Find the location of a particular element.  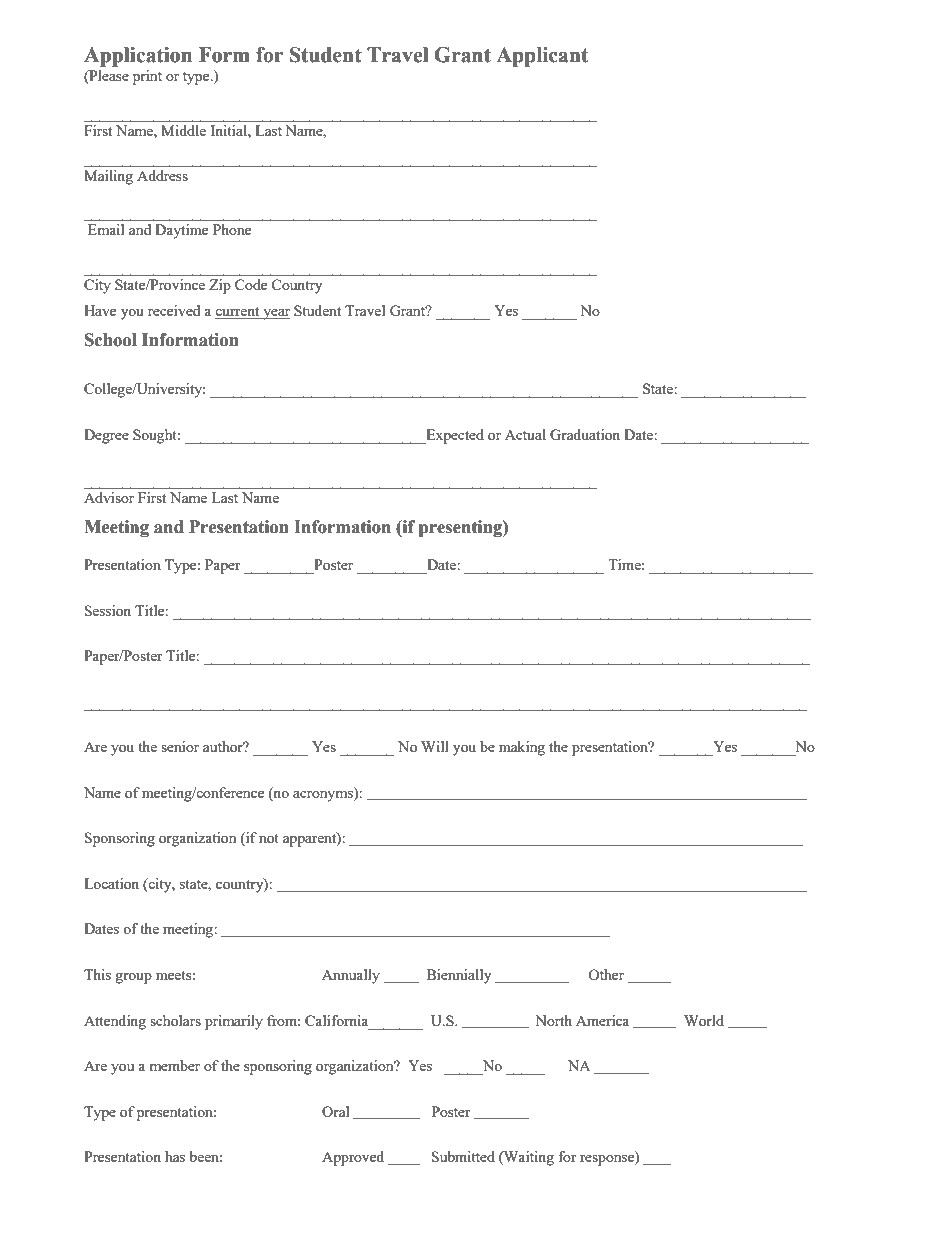

Approved is located at coordinates (353, 1158).
